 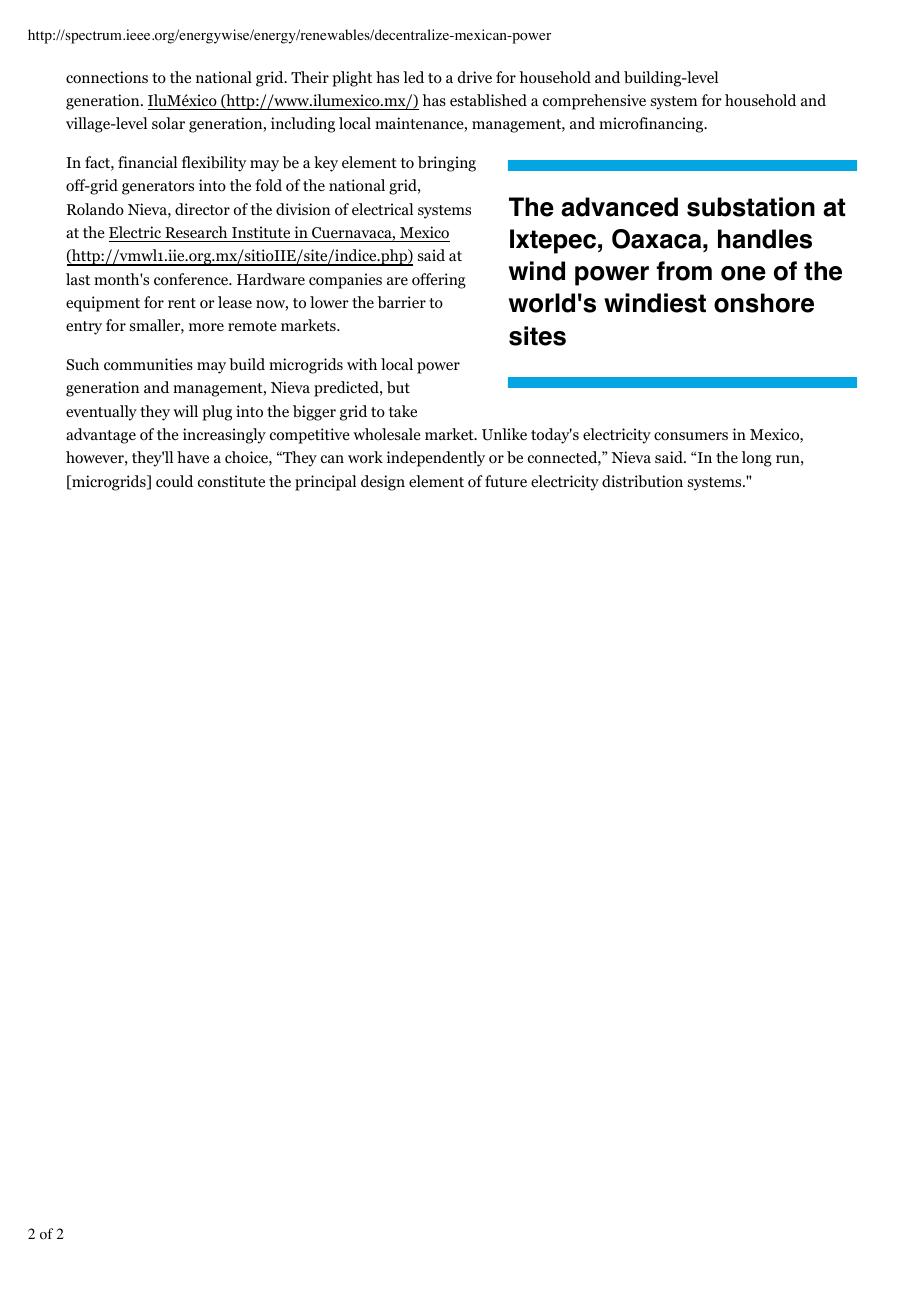 I want to click on bringing, so click(x=447, y=164).
